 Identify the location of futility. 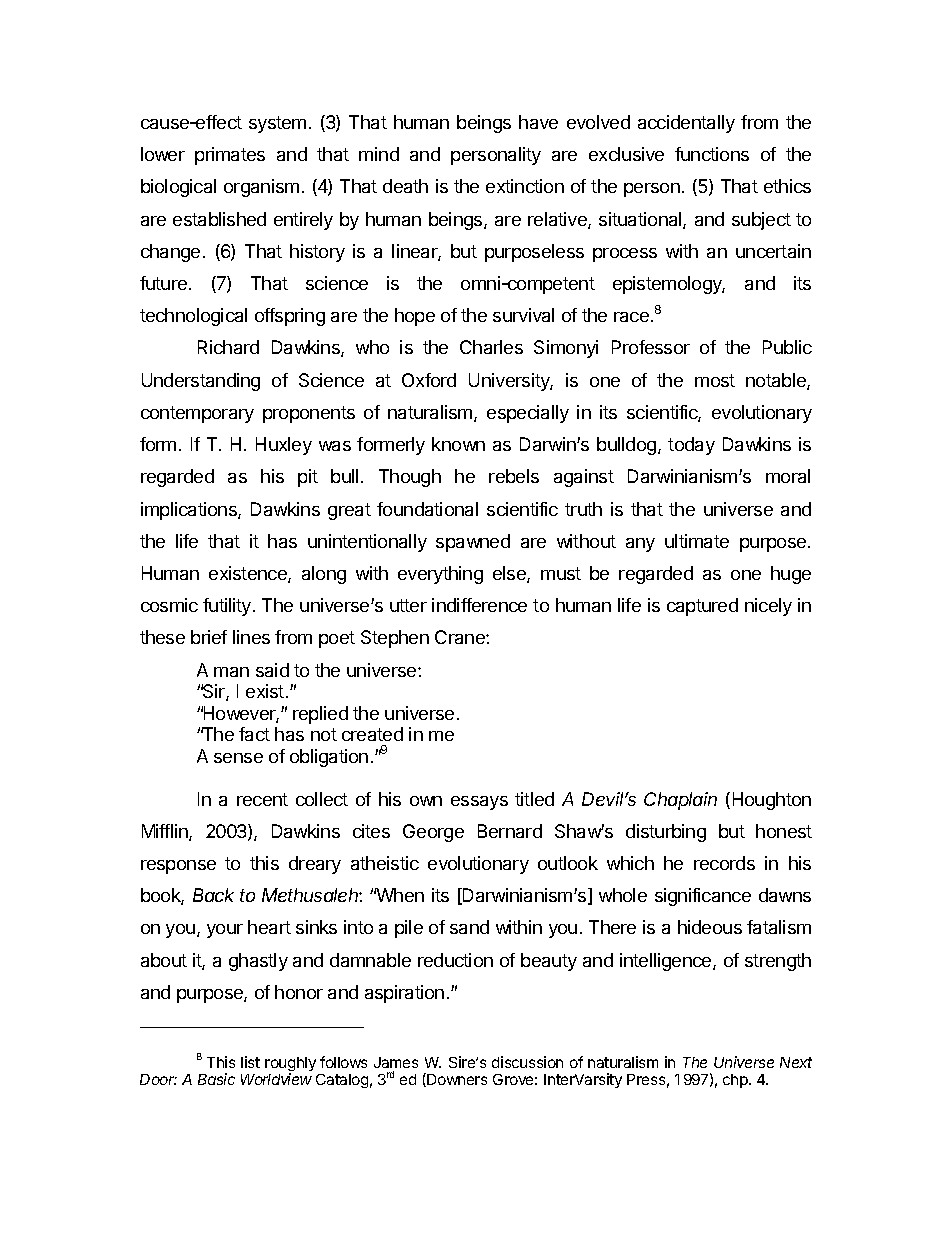
(228, 607).
